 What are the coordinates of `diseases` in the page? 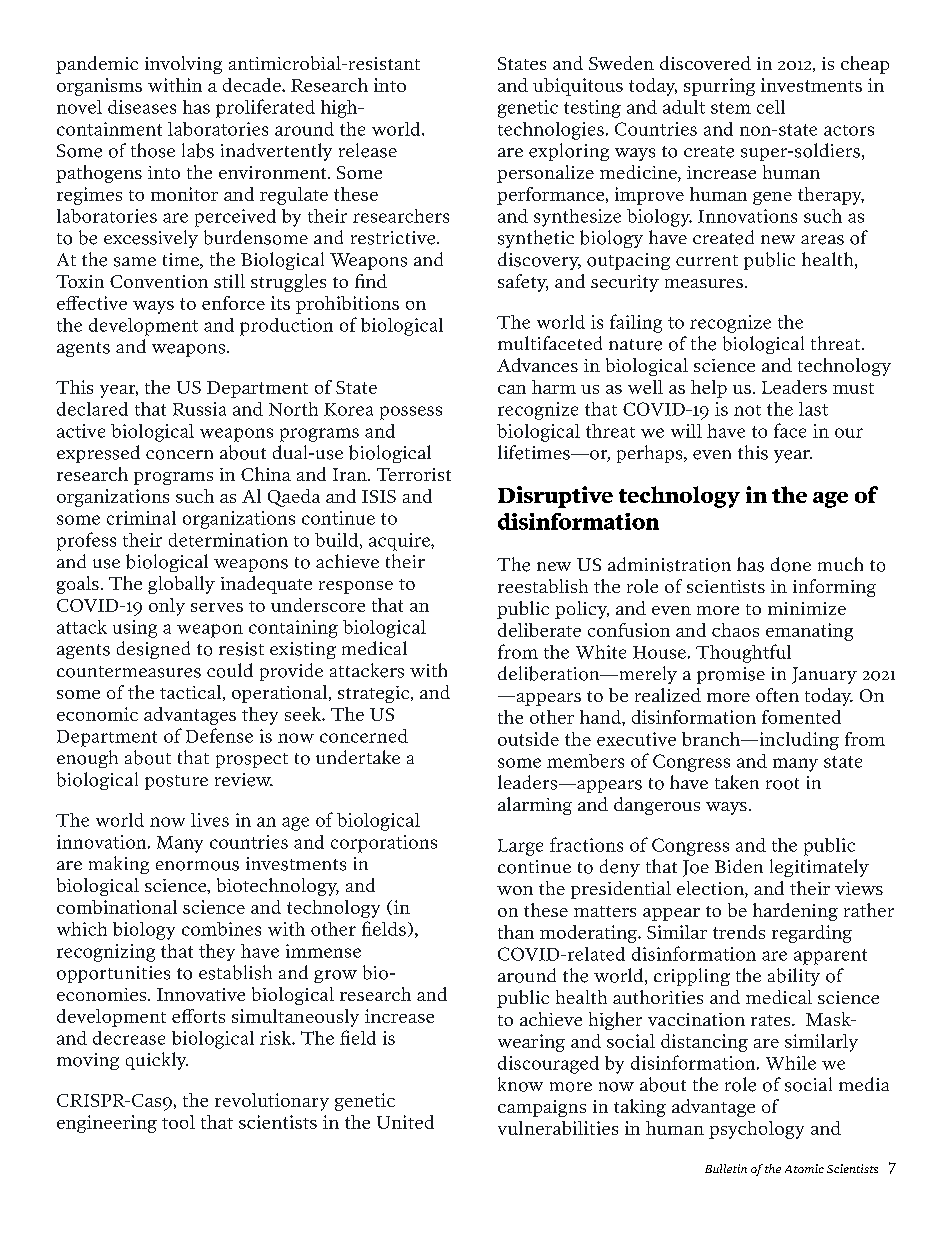 It's located at (142, 107).
